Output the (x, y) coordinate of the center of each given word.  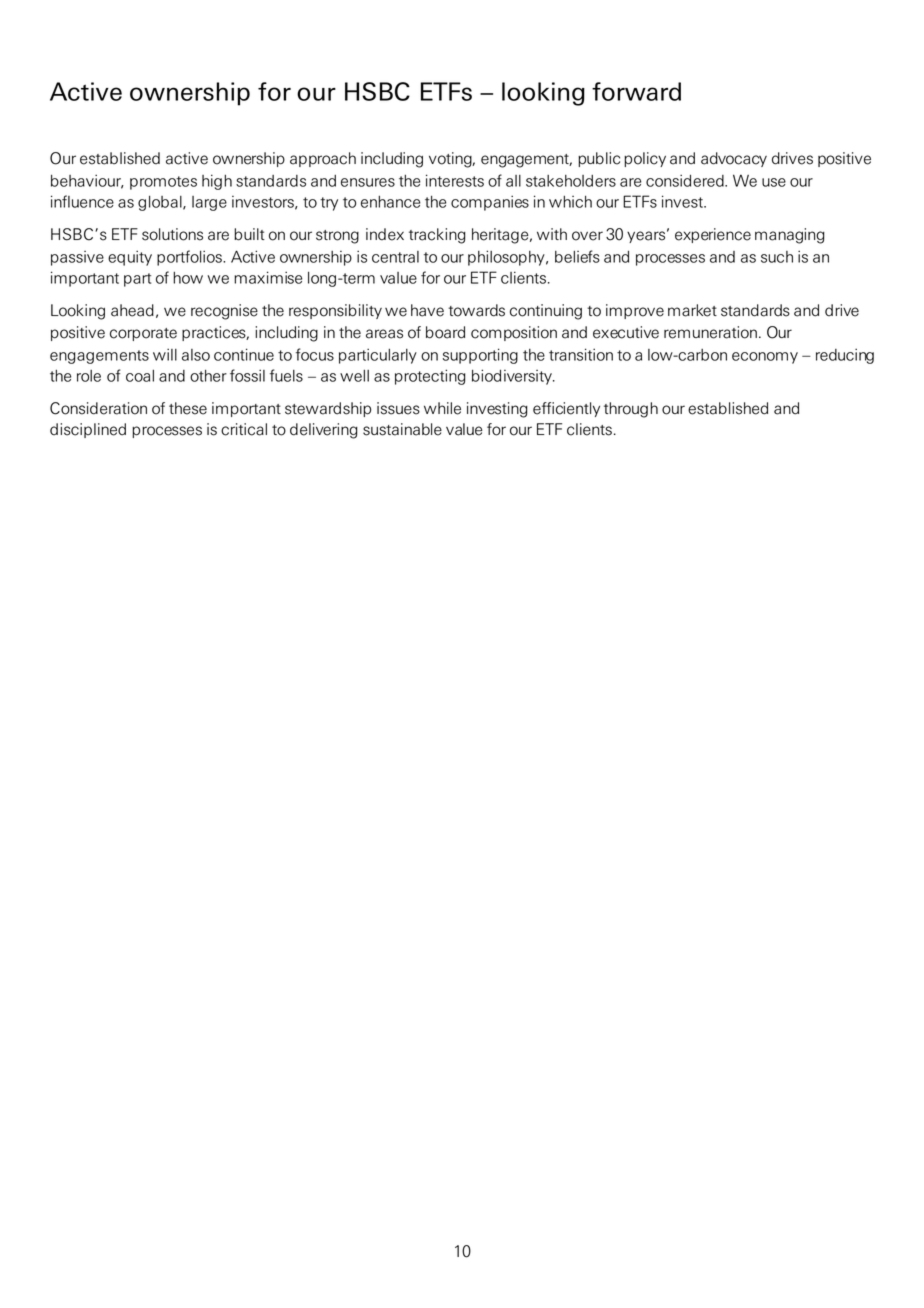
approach (323, 159)
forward (636, 91)
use (774, 182)
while (442, 408)
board (445, 332)
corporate (143, 334)
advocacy (734, 159)
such (777, 257)
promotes (163, 183)
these (188, 408)
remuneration (710, 332)
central (395, 257)
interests (455, 180)
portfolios (190, 258)
